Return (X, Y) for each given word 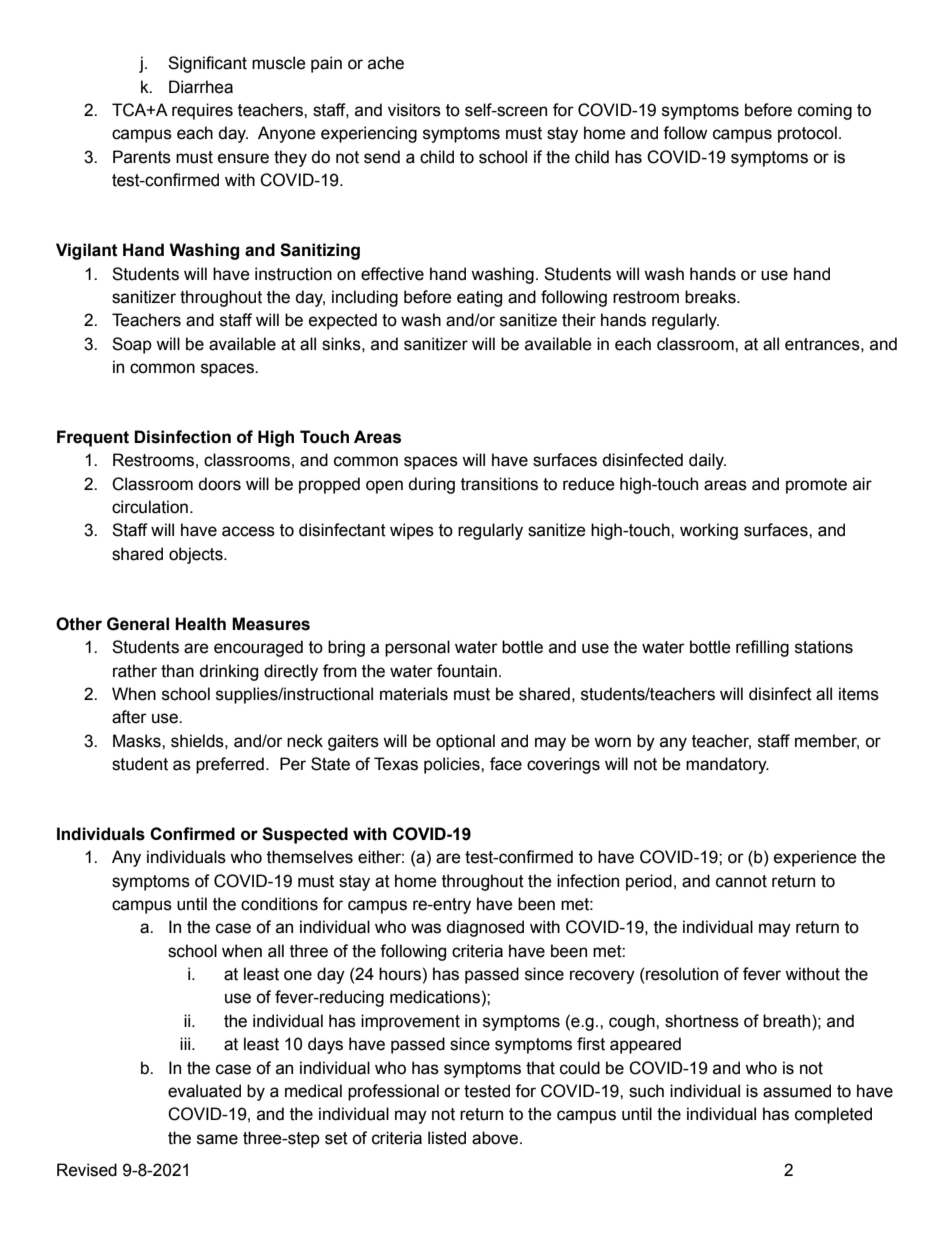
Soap (132, 345)
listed (447, 1138)
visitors (414, 110)
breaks (711, 297)
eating (479, 298)
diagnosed (485, 928)
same (217, 1139)
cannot (741, 881)
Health (200, 624)
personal (417, 648)
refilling (762, 648)
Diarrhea (201, 87)
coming (825, 111)
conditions (279, 904)
